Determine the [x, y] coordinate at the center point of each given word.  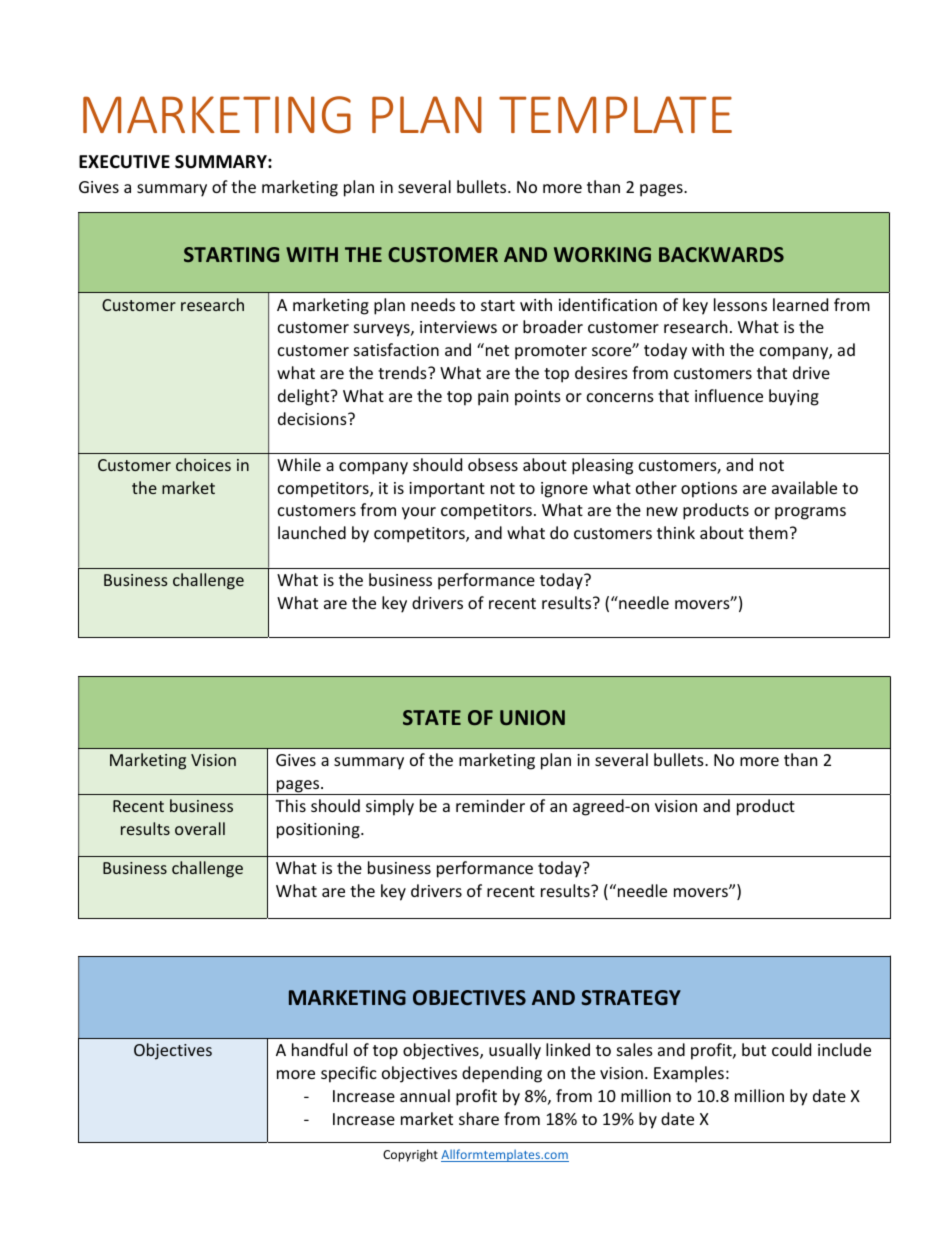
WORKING [602, 254]
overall [200, 828]
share [479, 1118]
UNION [532, 717]
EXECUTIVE [124, 162]
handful [319, 1049]
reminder [490, 805]
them [768, 532]
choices [203, 464]
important [447, 490]
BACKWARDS [721, 254]
